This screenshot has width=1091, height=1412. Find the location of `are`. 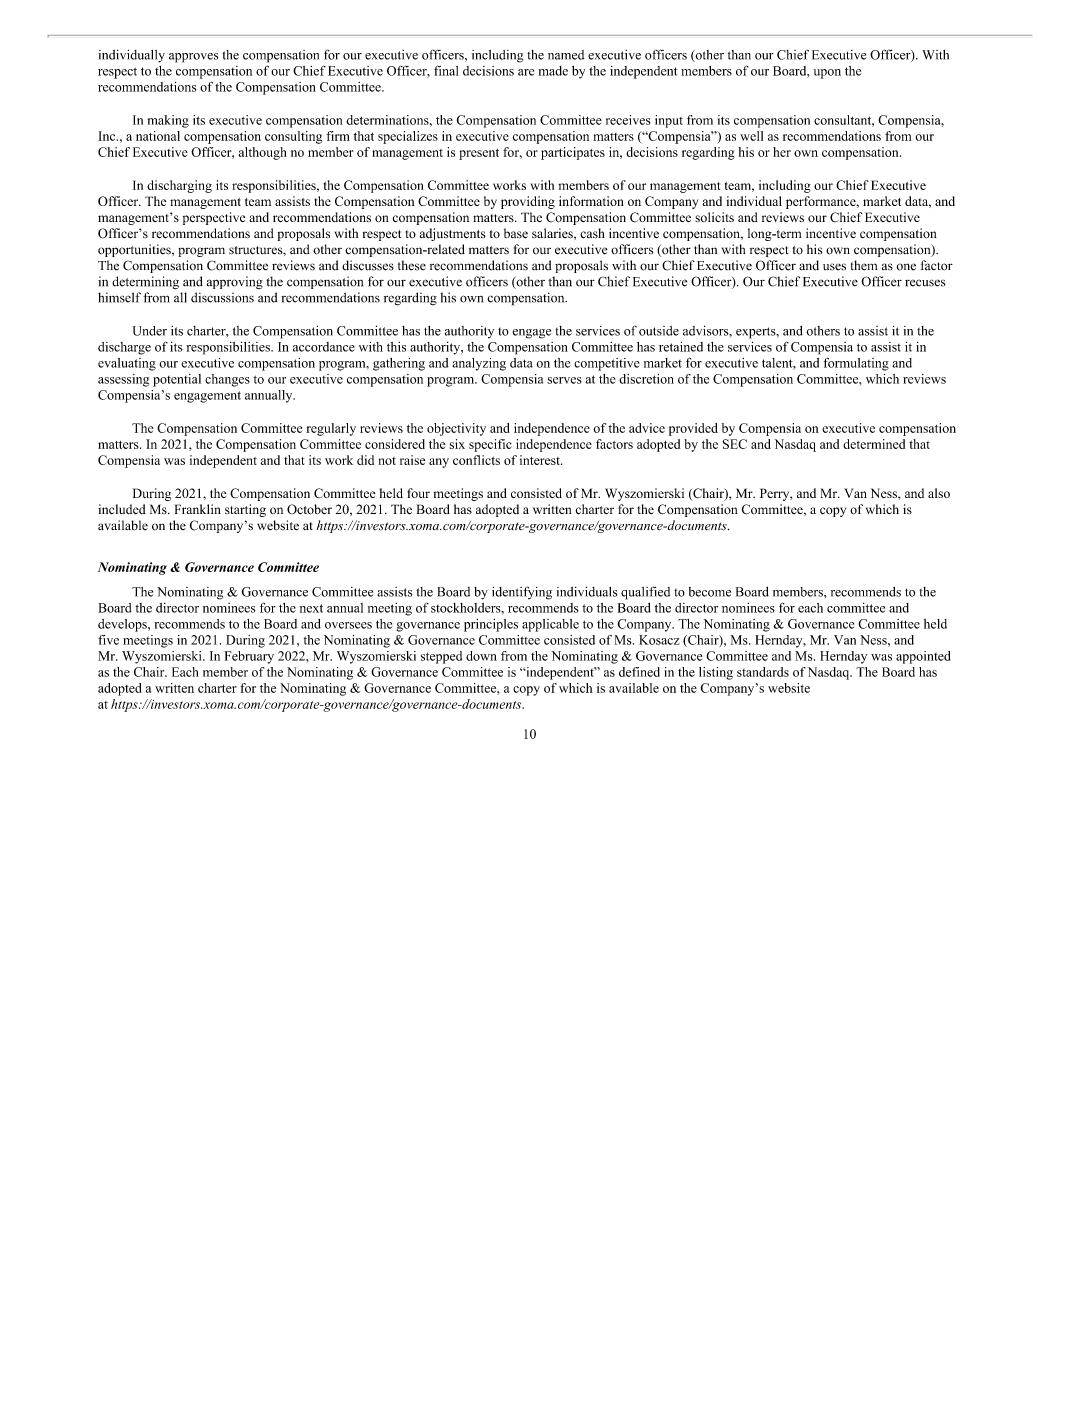

are is located at coordinates (526, 72).
